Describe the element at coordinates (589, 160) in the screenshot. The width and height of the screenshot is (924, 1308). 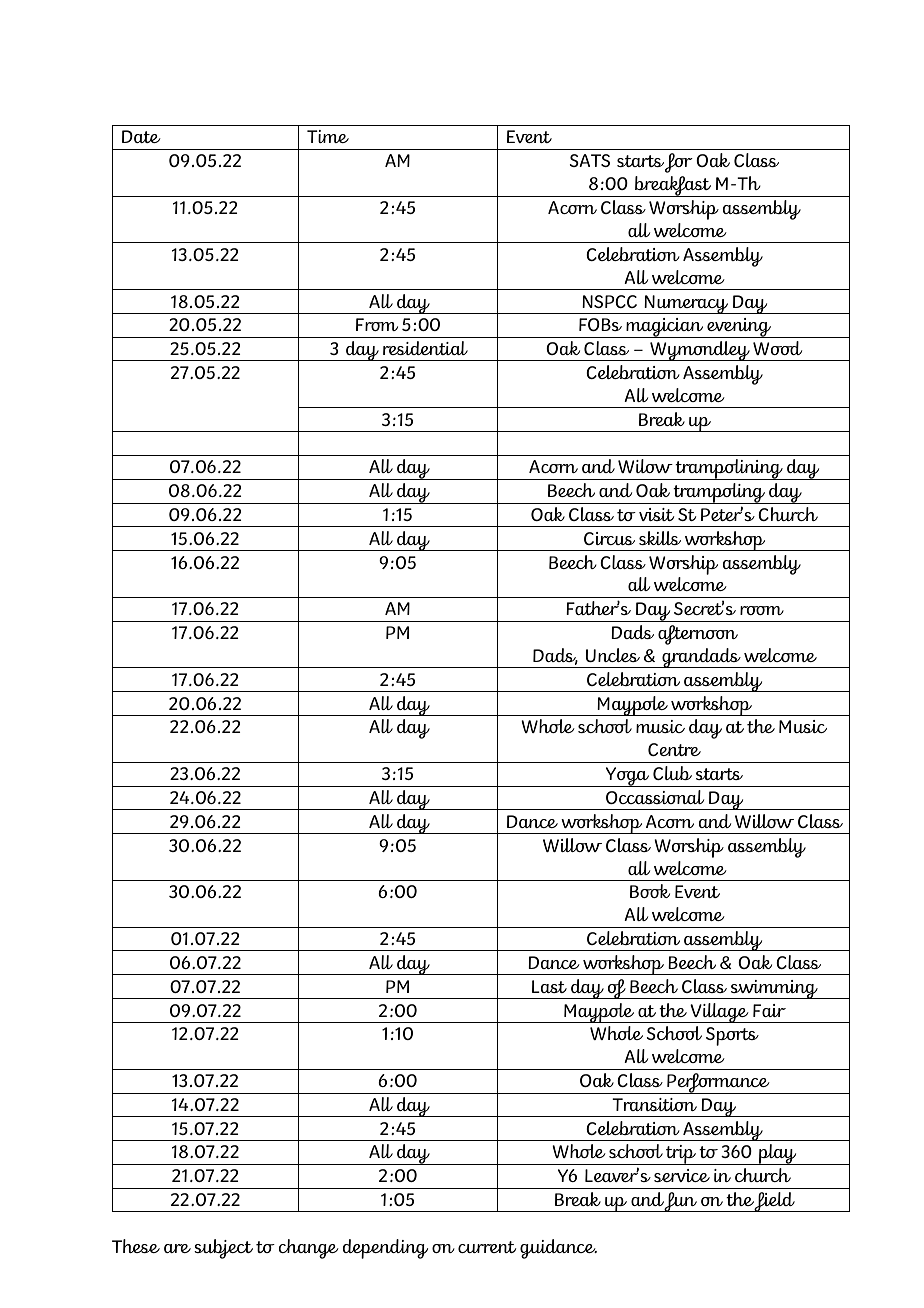
I see `SATS` at that location.
